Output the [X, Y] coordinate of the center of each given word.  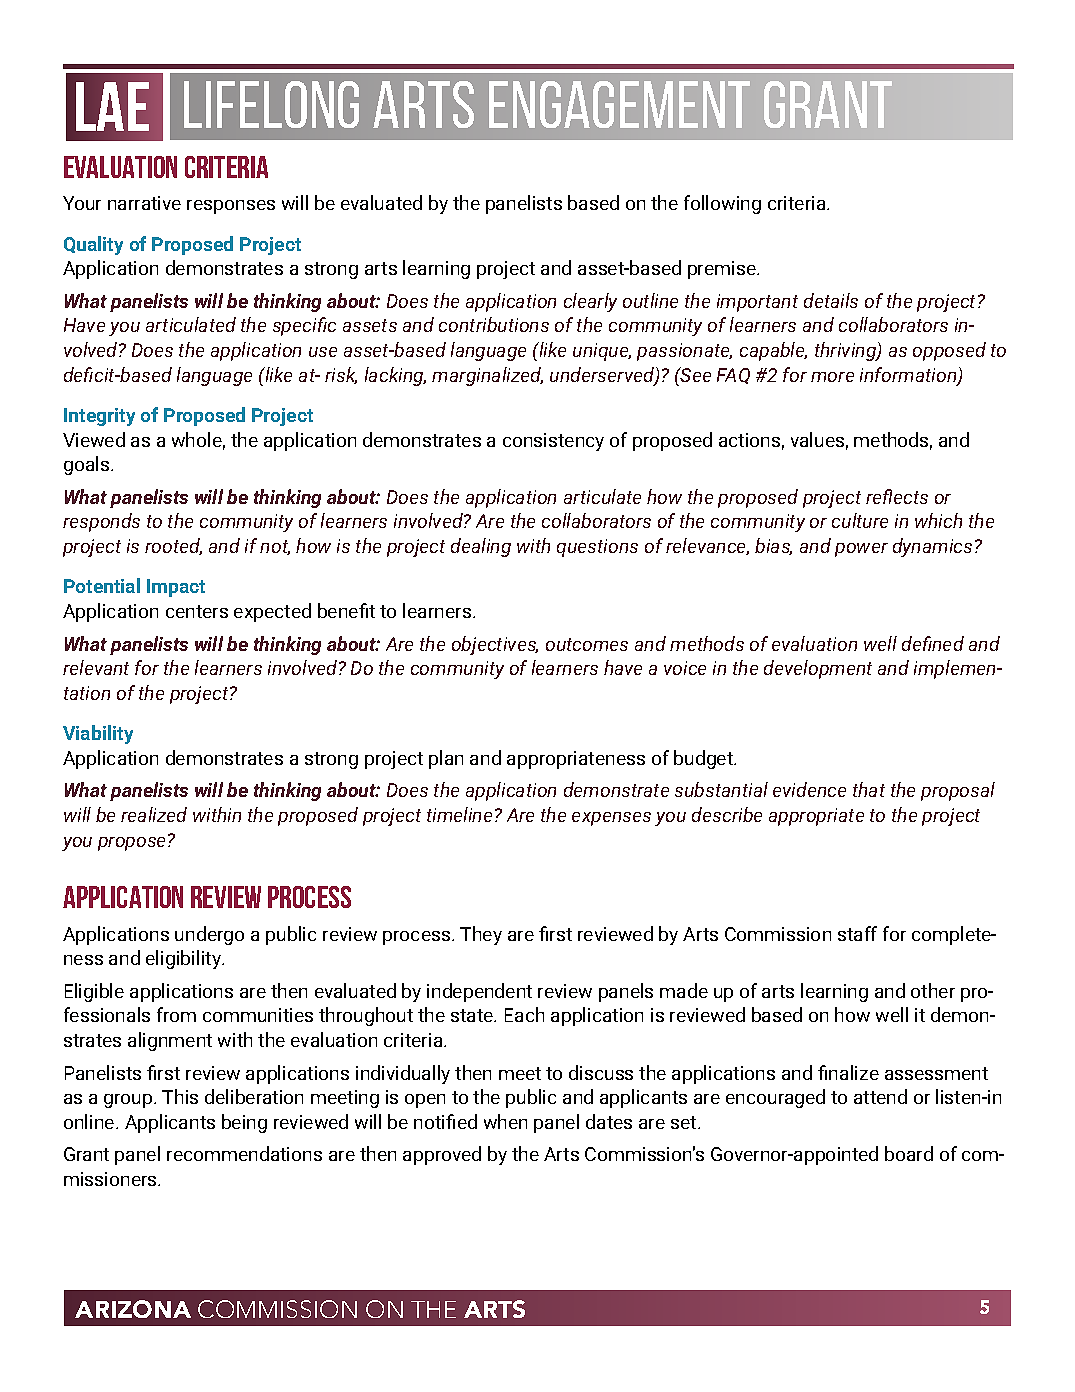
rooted [173, 546]
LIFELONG [271, 104]
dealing [481, 547]
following [722, 204]
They [481, 935]
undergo [209, 935]
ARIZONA [133, 1309]
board [909, 1153]
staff [857, 933]
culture [860, 520]
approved [442, 1155]
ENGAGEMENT [619, 104]
